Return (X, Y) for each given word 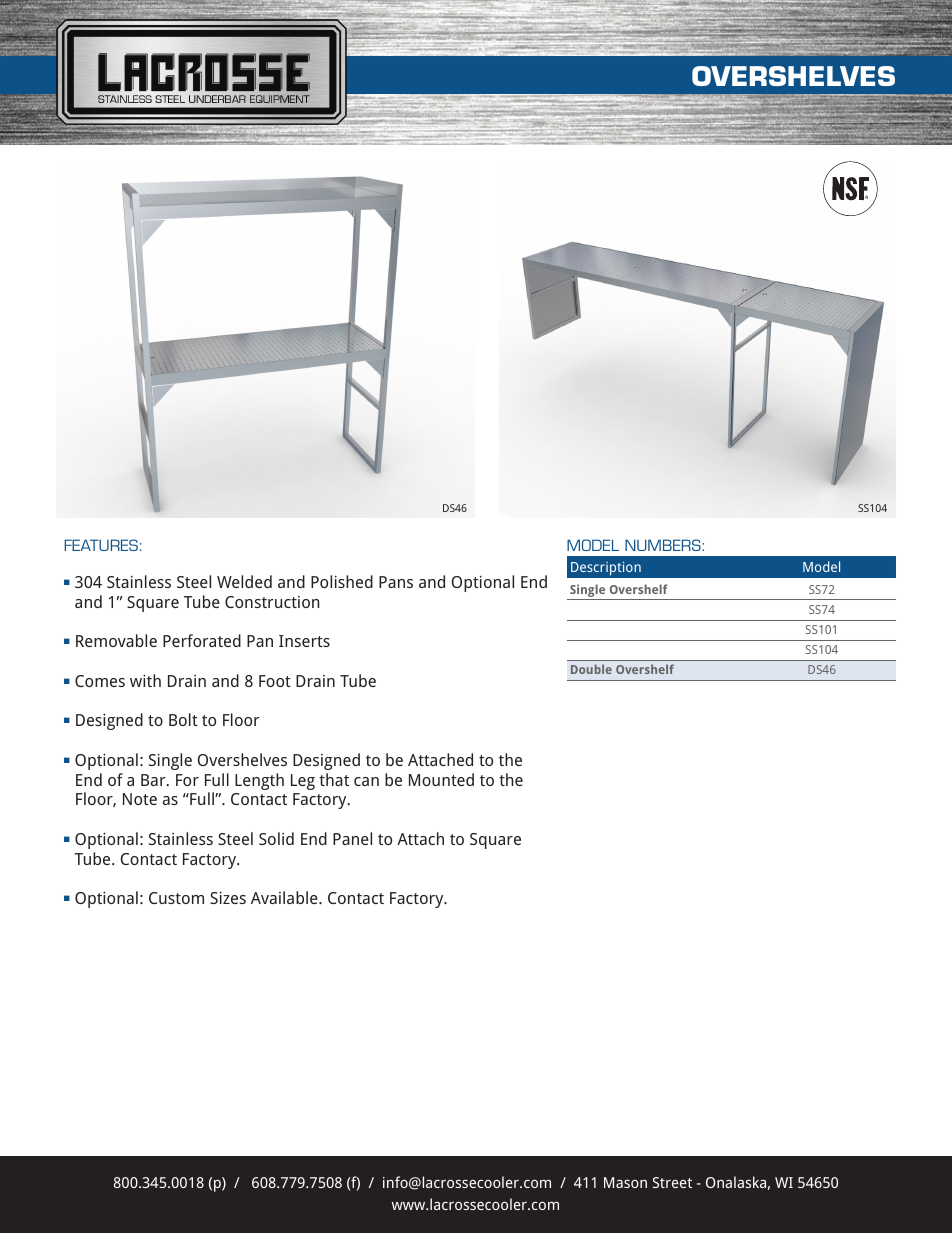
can (366, 781)
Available (285, 897)
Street (672, 1182)
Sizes (228, 898)
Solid (276, 838)
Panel (352, 838)
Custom (176, 898)
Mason (625, 1182)
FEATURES (101, 545)
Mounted (441, 779)
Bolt (183, 719)
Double (591, 669)
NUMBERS (664, 545)
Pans (396, 582)
